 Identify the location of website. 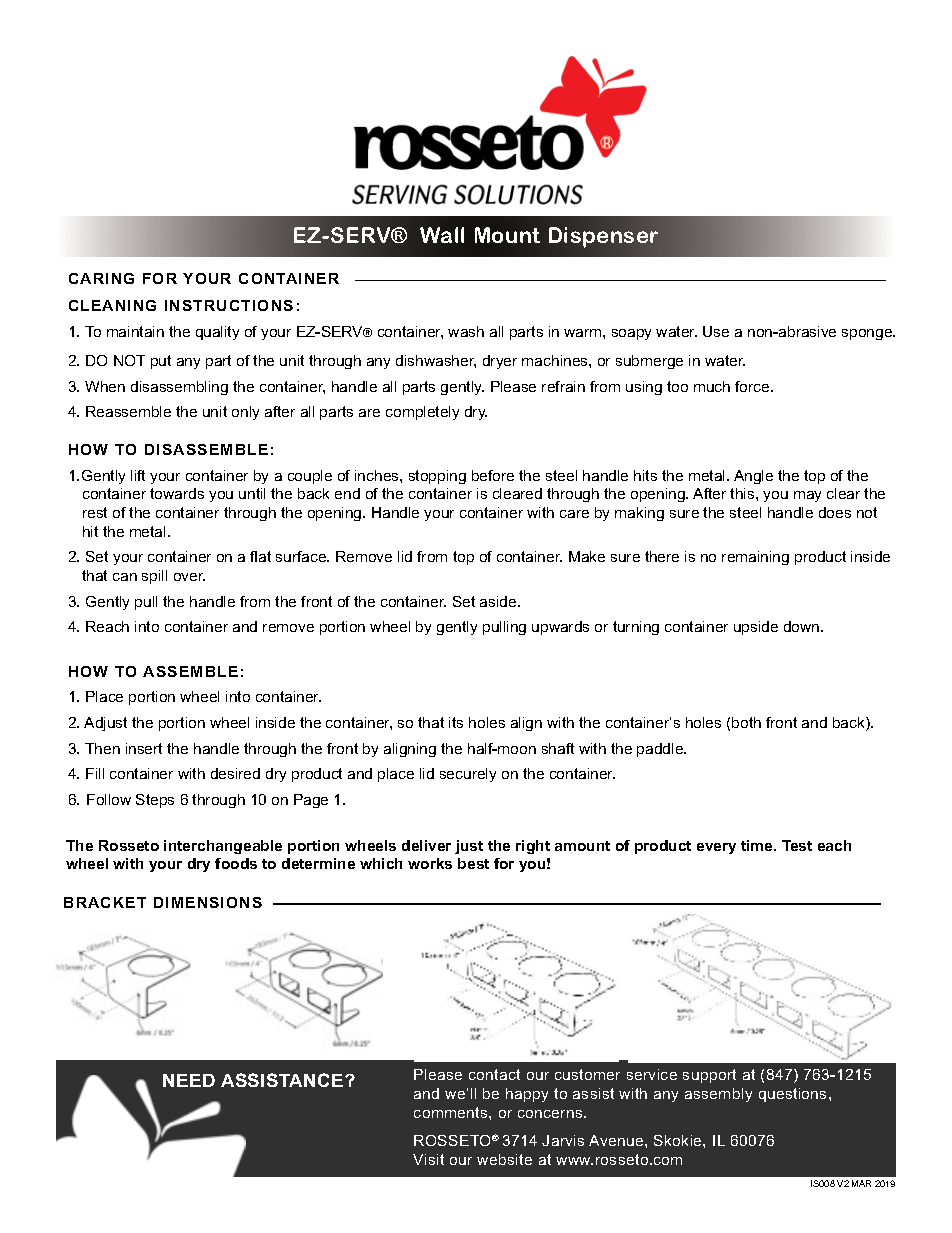
(504, 1159).
